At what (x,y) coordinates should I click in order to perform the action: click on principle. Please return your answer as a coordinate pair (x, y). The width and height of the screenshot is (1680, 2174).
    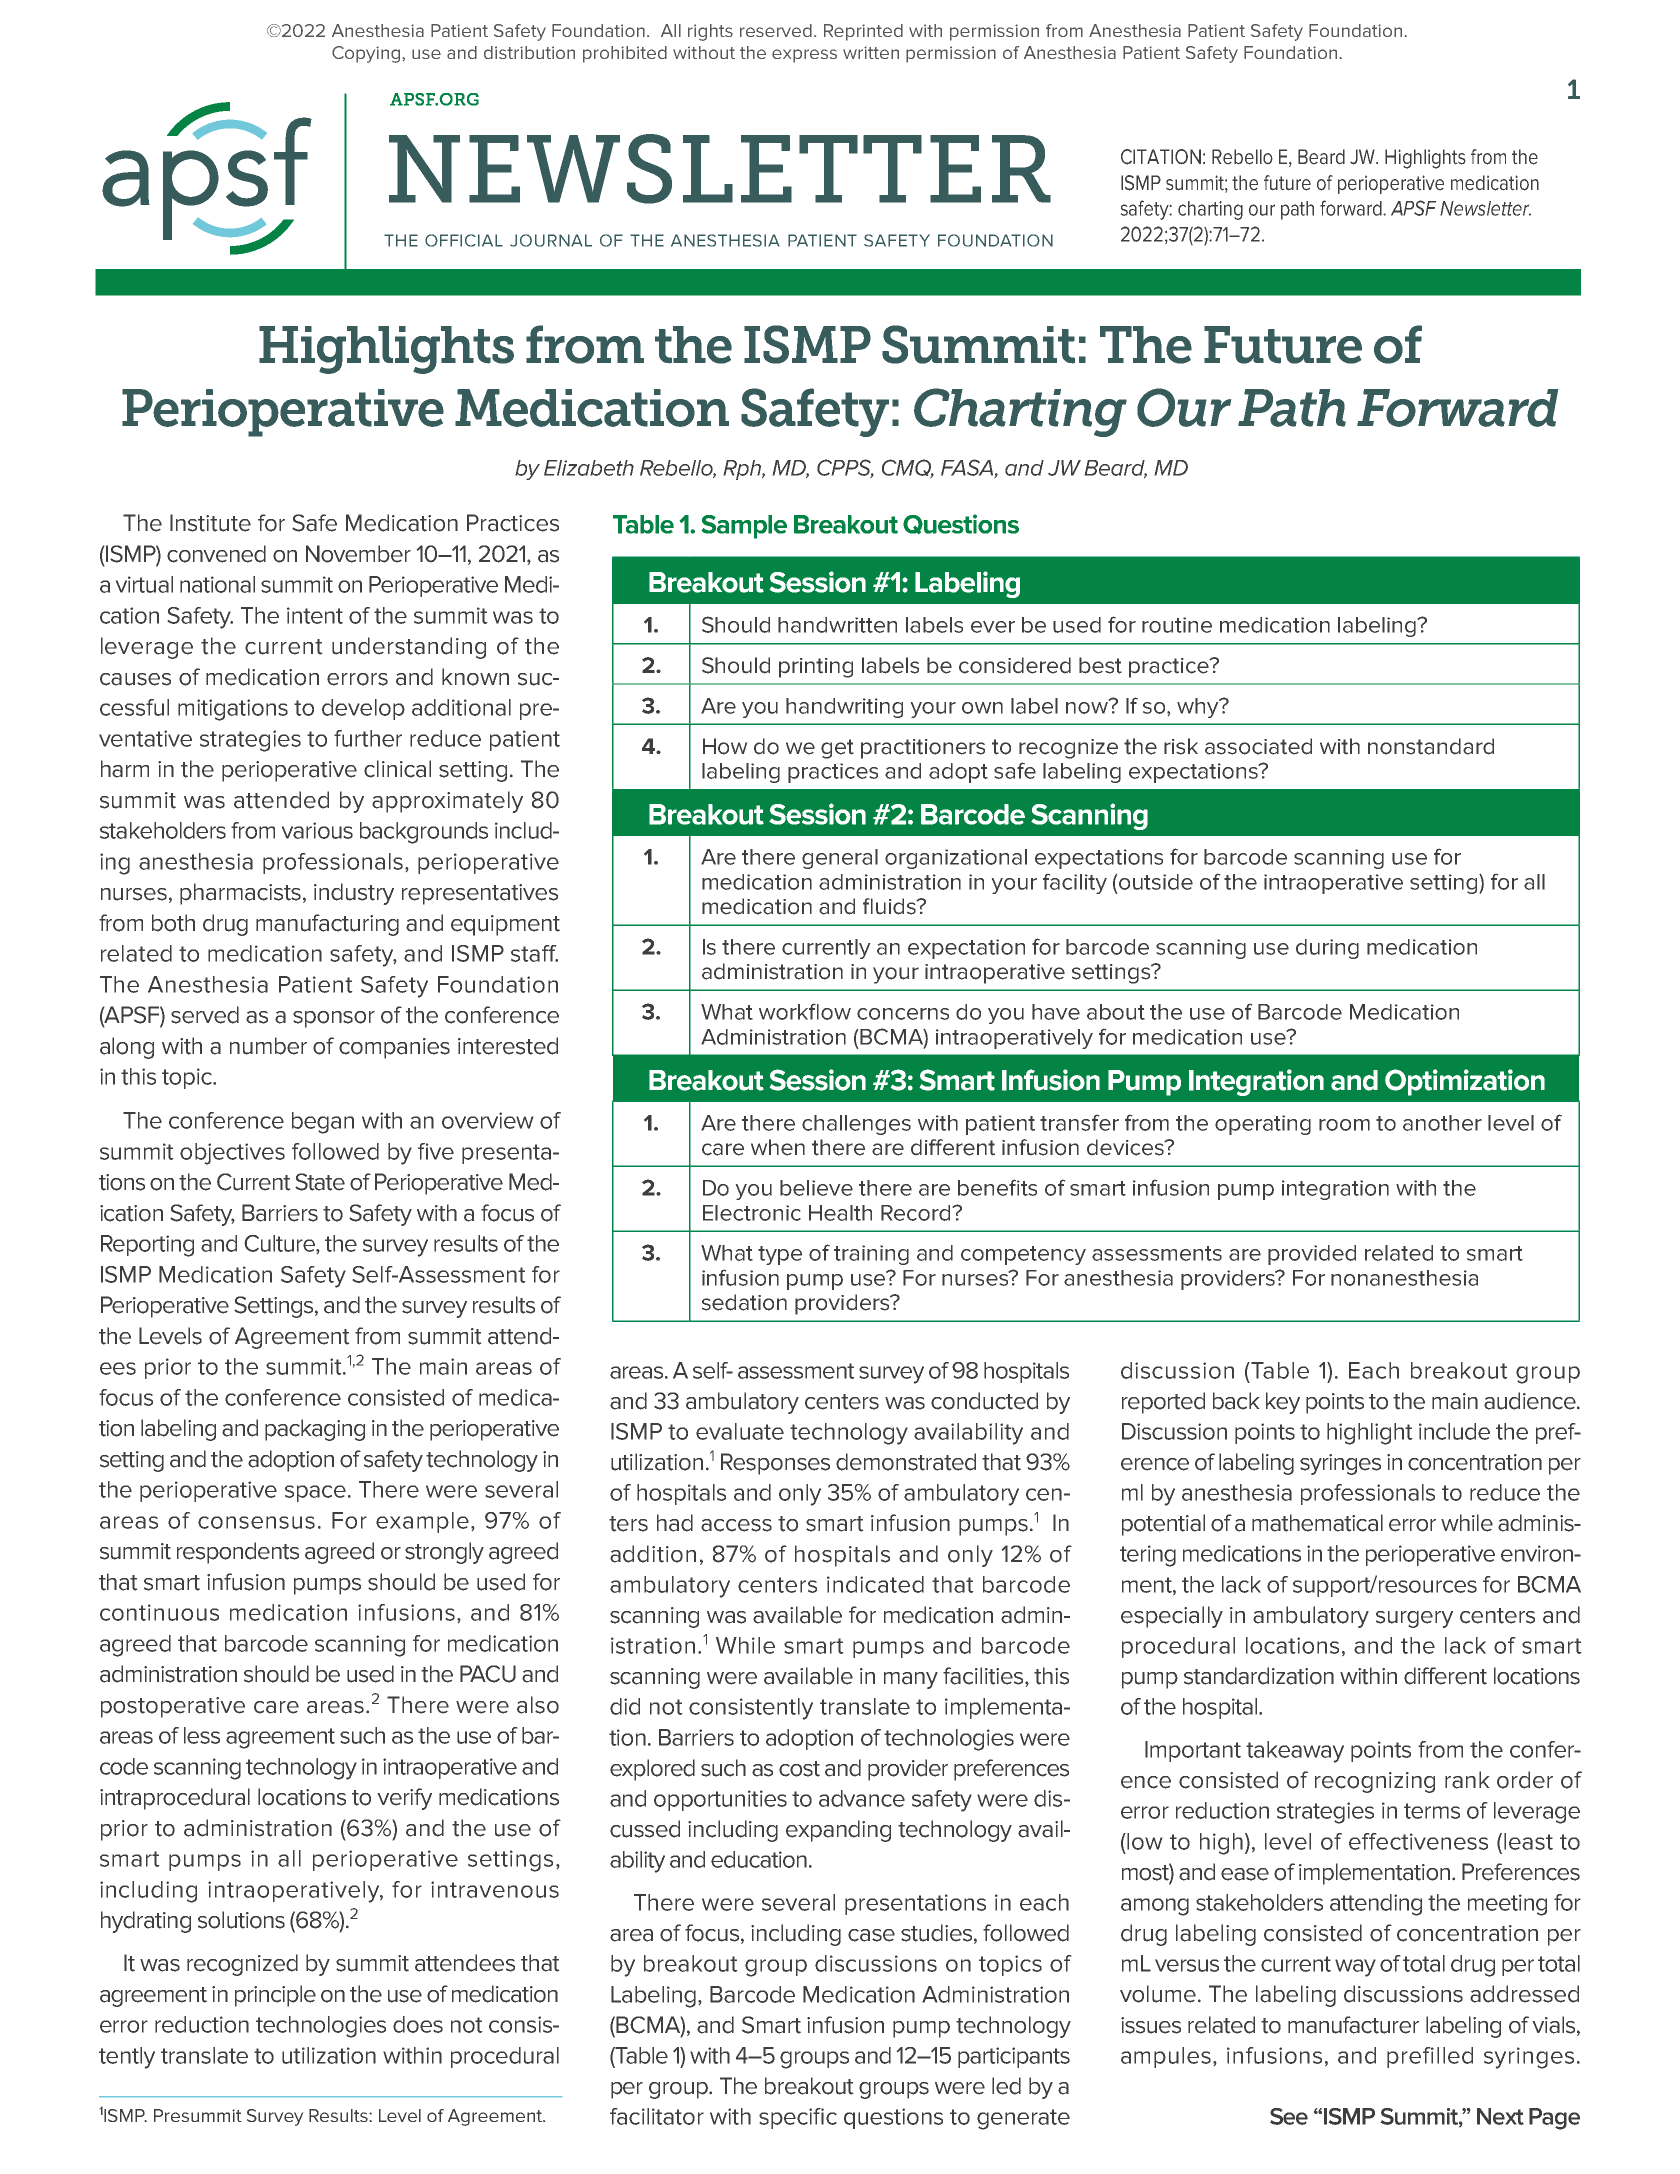
    Looking at the image, I should click on (275, 1996).
